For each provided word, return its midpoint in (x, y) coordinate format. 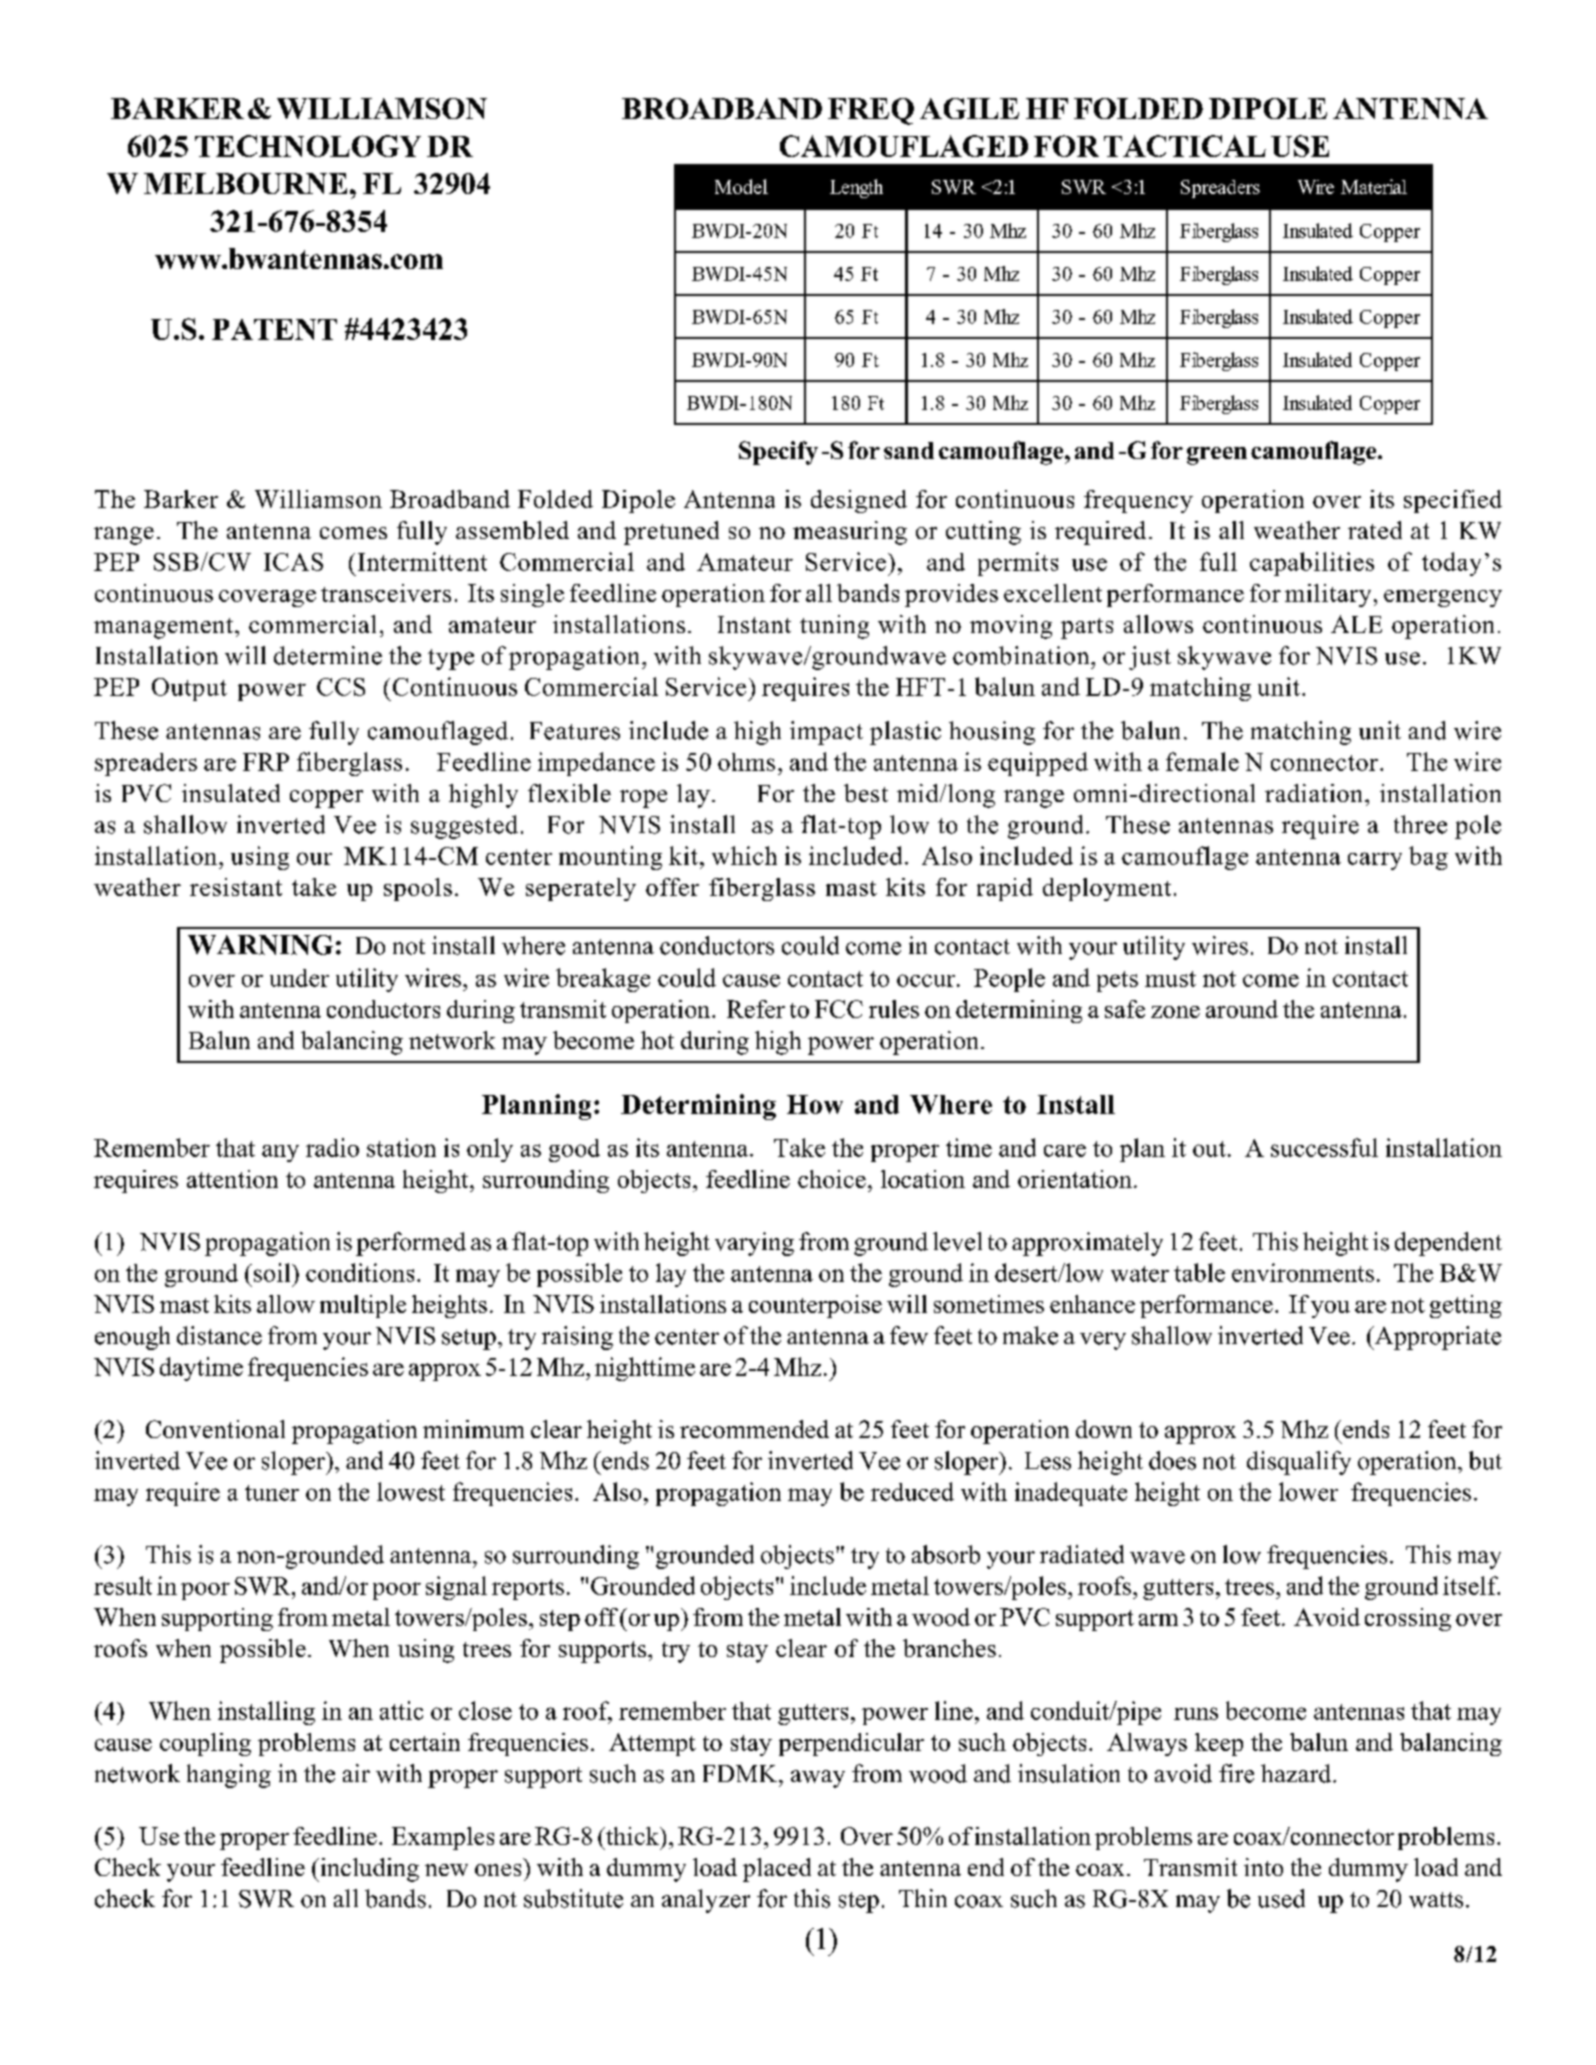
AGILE (969, 108)
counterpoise (815, 1306)
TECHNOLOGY (308, 146)
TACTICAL (1185, 146)
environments (1303, 1272)
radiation (1315, 793)
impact (826, 733)
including (368, 1870)
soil (273, 1272)
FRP (266, 762)
